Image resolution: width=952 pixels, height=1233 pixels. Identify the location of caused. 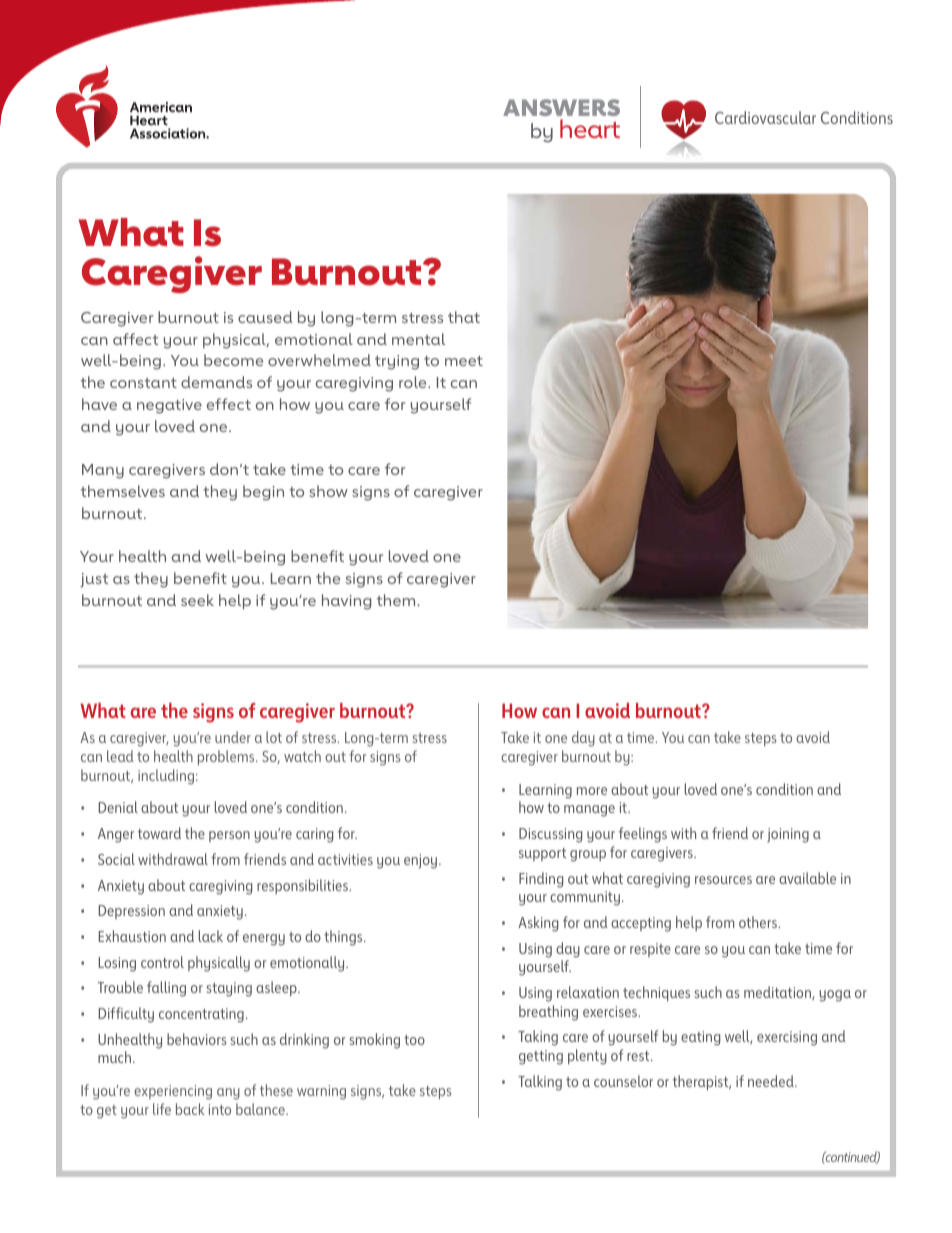
(265, 317).
